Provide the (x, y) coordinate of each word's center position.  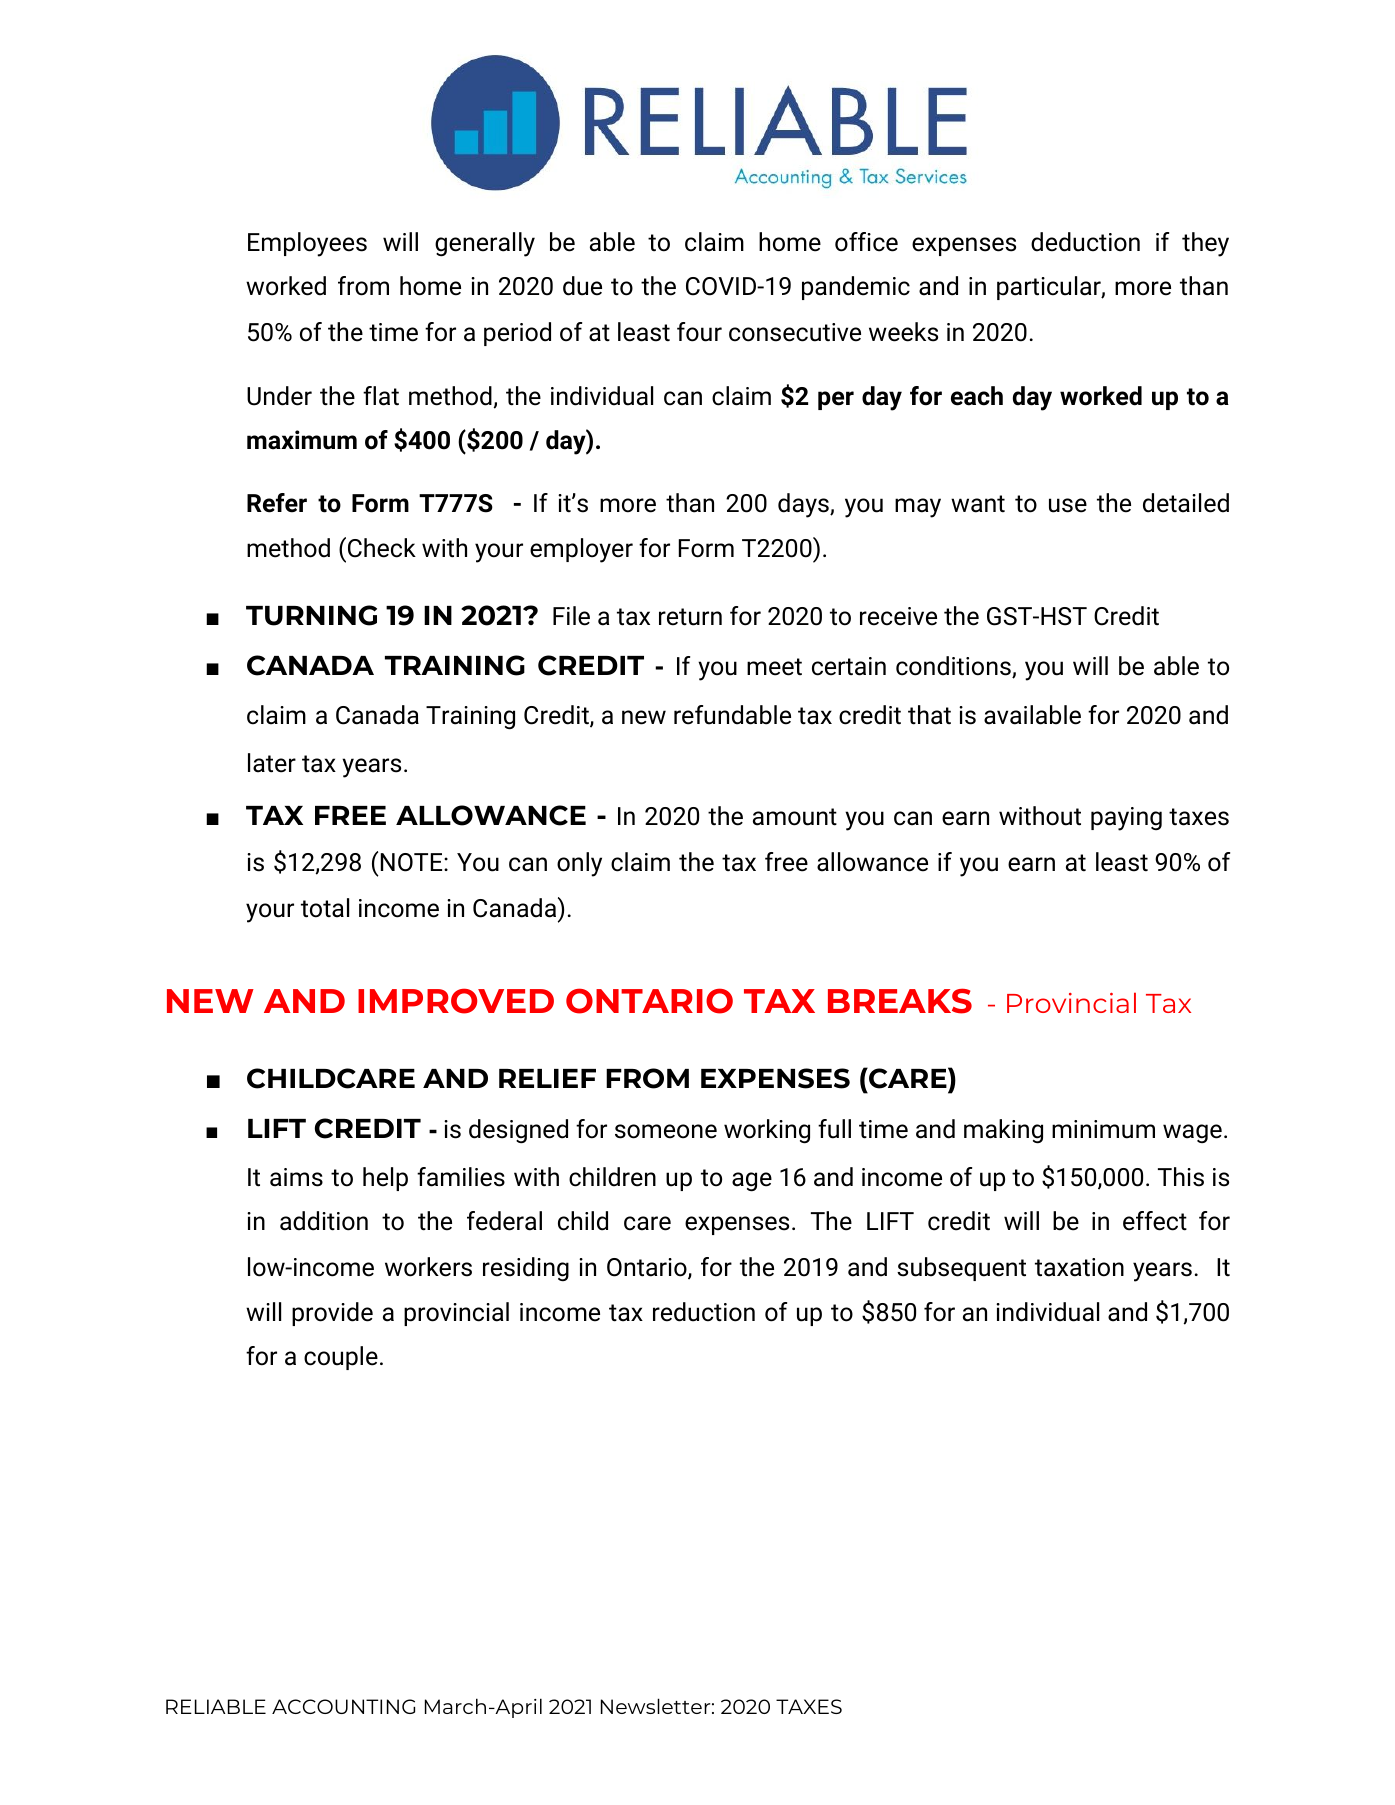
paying (1126, 819)
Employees (307, 244)
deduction (1085, 242)
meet (774, 667)
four (699, 332)
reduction (704, 1312)
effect (1155, 1221)
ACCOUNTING (343, 1706)
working (767, 1131)
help (385, 1179)
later (272, 763)
